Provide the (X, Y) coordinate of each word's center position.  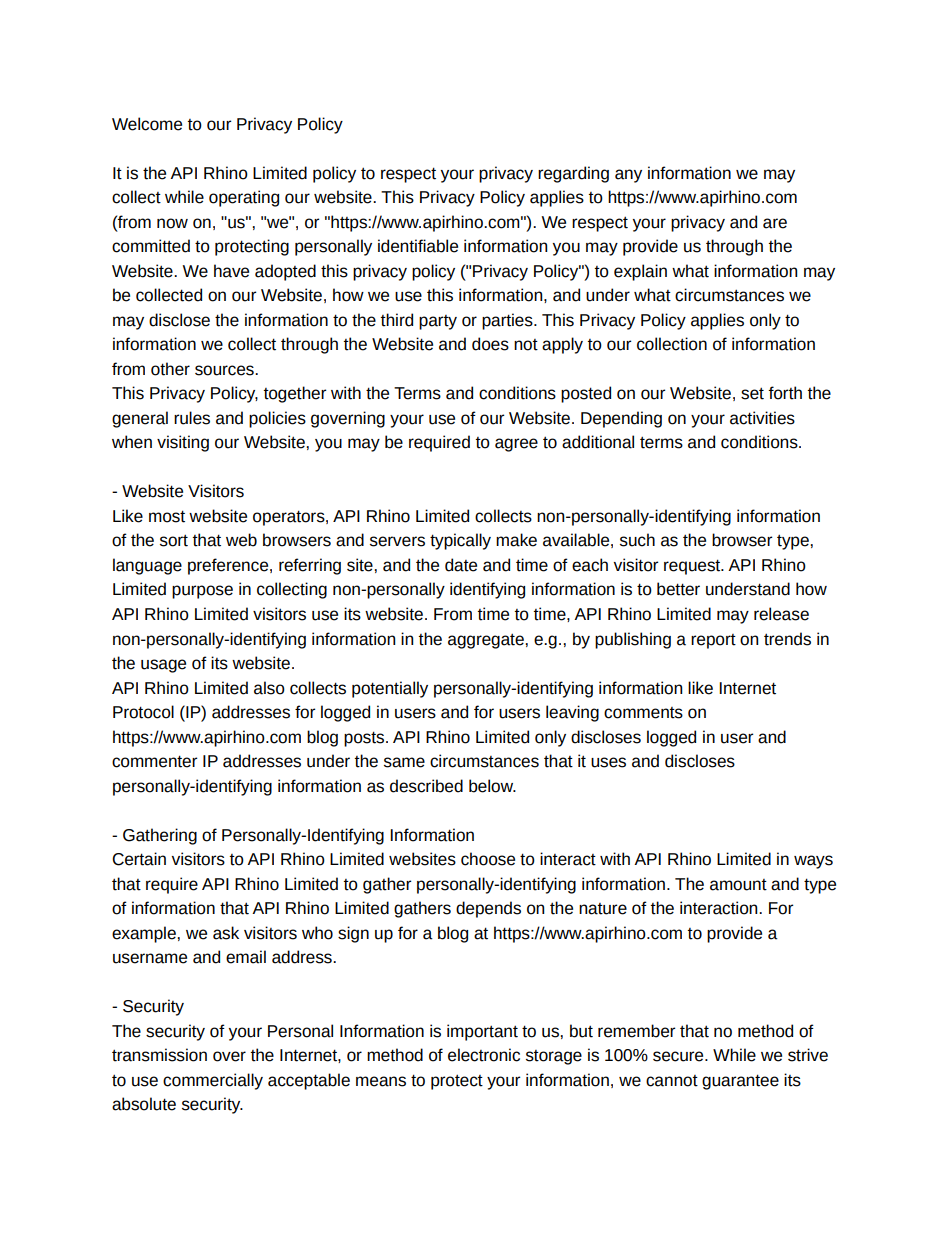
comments (643, 713)
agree (516, 445)
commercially (213, 1081)
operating (244, 198)
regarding (573, 174)
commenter (154, 761)
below (492, 786)
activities (762, 418)
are (775, 223)
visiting (183, 443)
